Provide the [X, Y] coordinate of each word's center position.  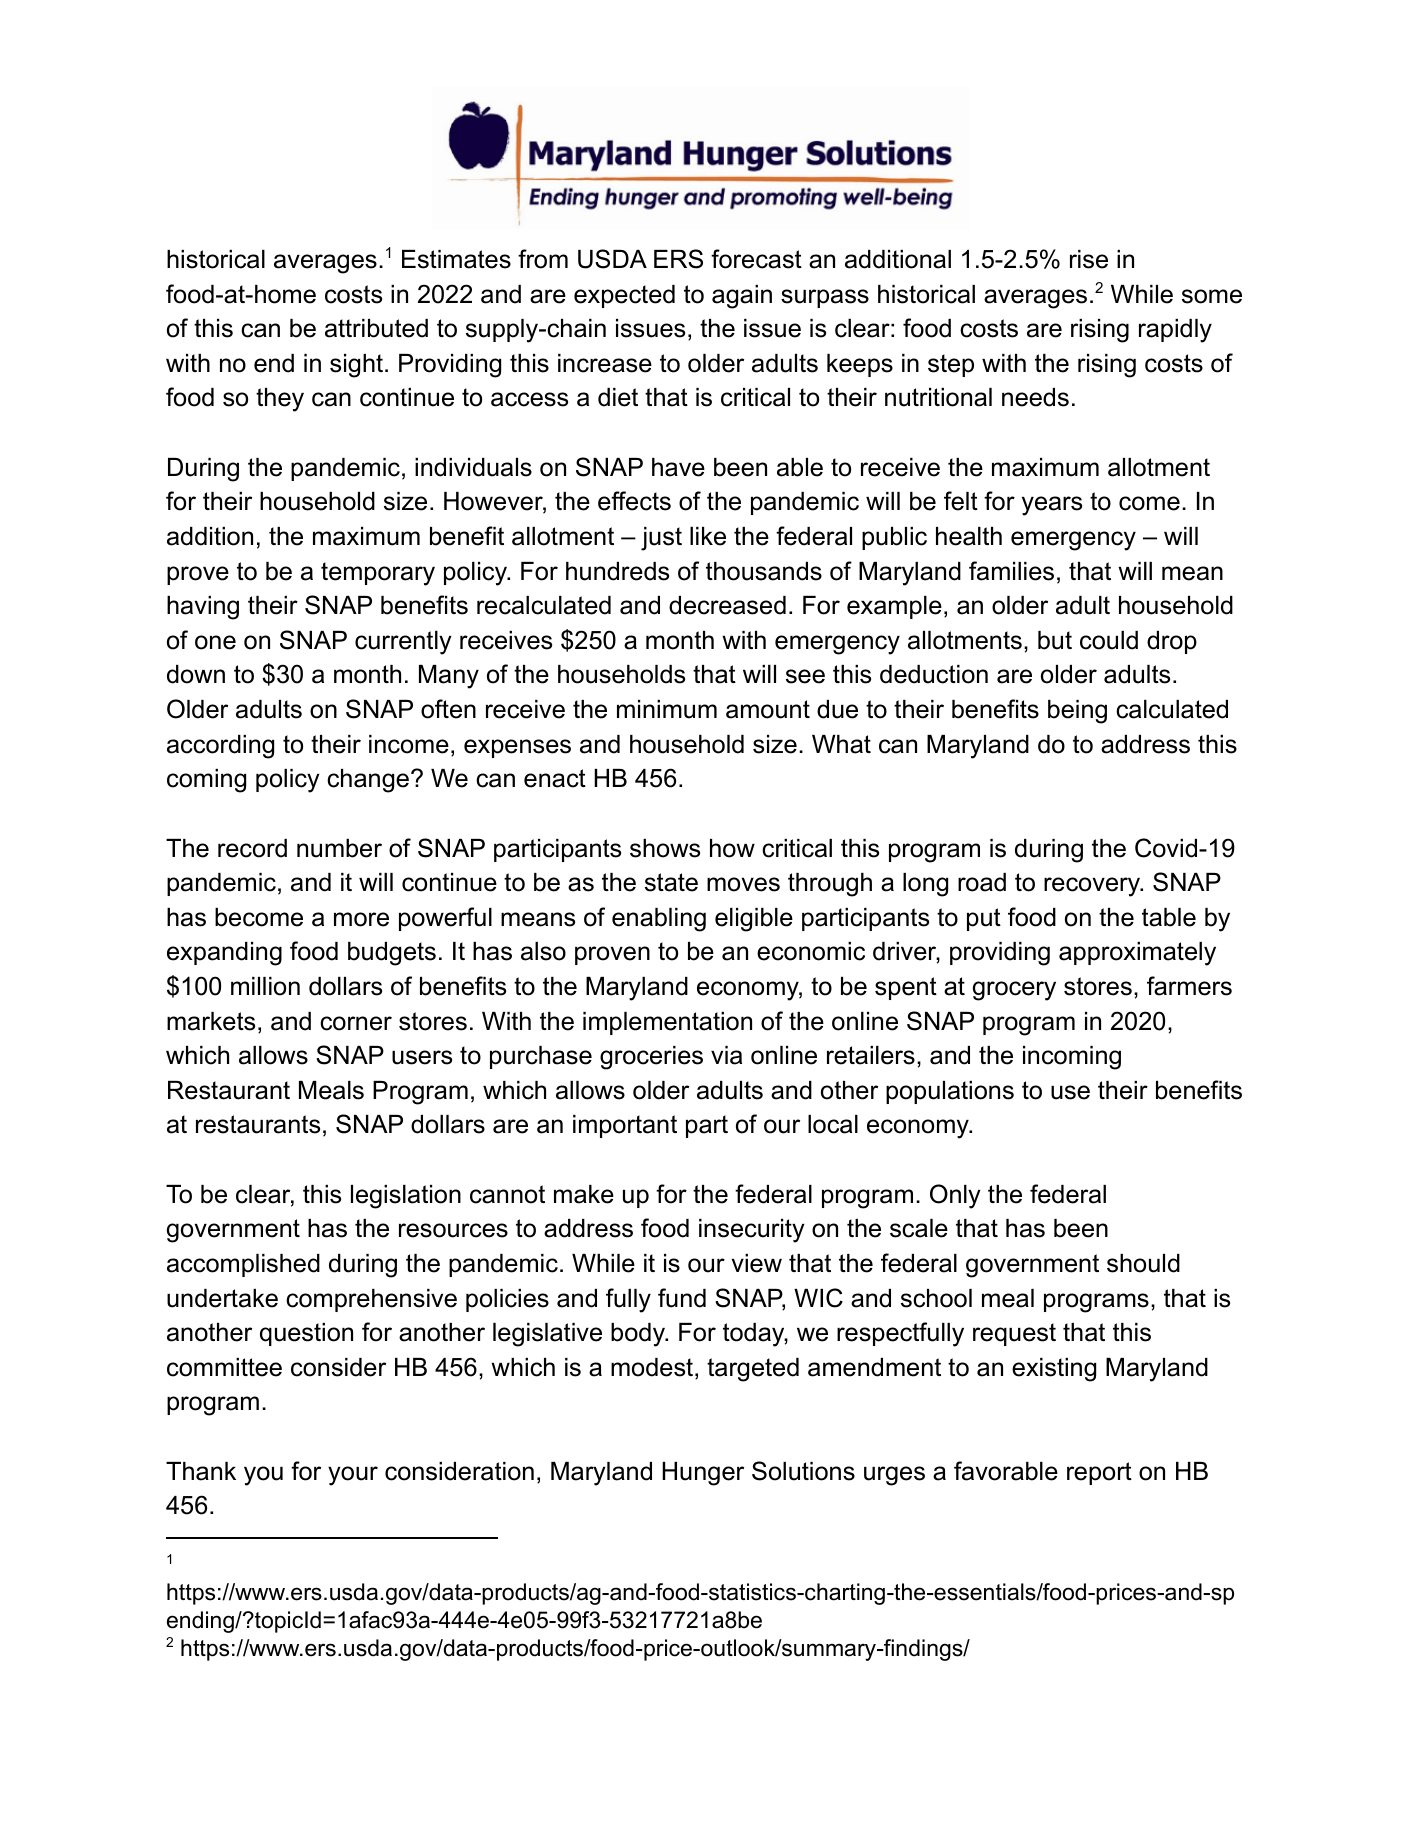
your [353, 1476]
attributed [376, 328]
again [742, 297]
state [671, 882]
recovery [1093, 887]
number [339, 848]
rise [1089, 259]
